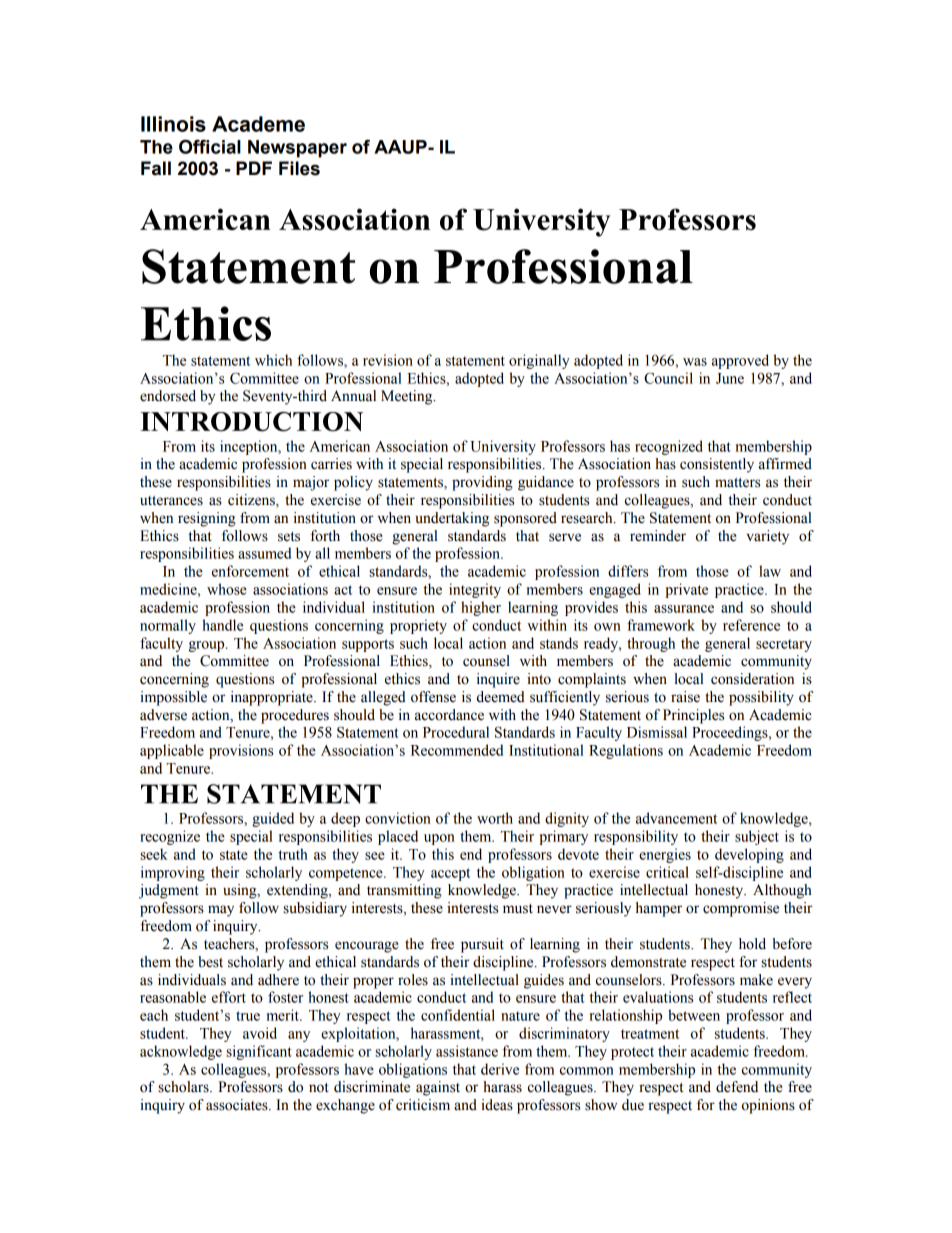 The height and width of the document is (1233, 952). Describe the element at coordinates (238, 1105) in the document. I see `associates` at that location.
